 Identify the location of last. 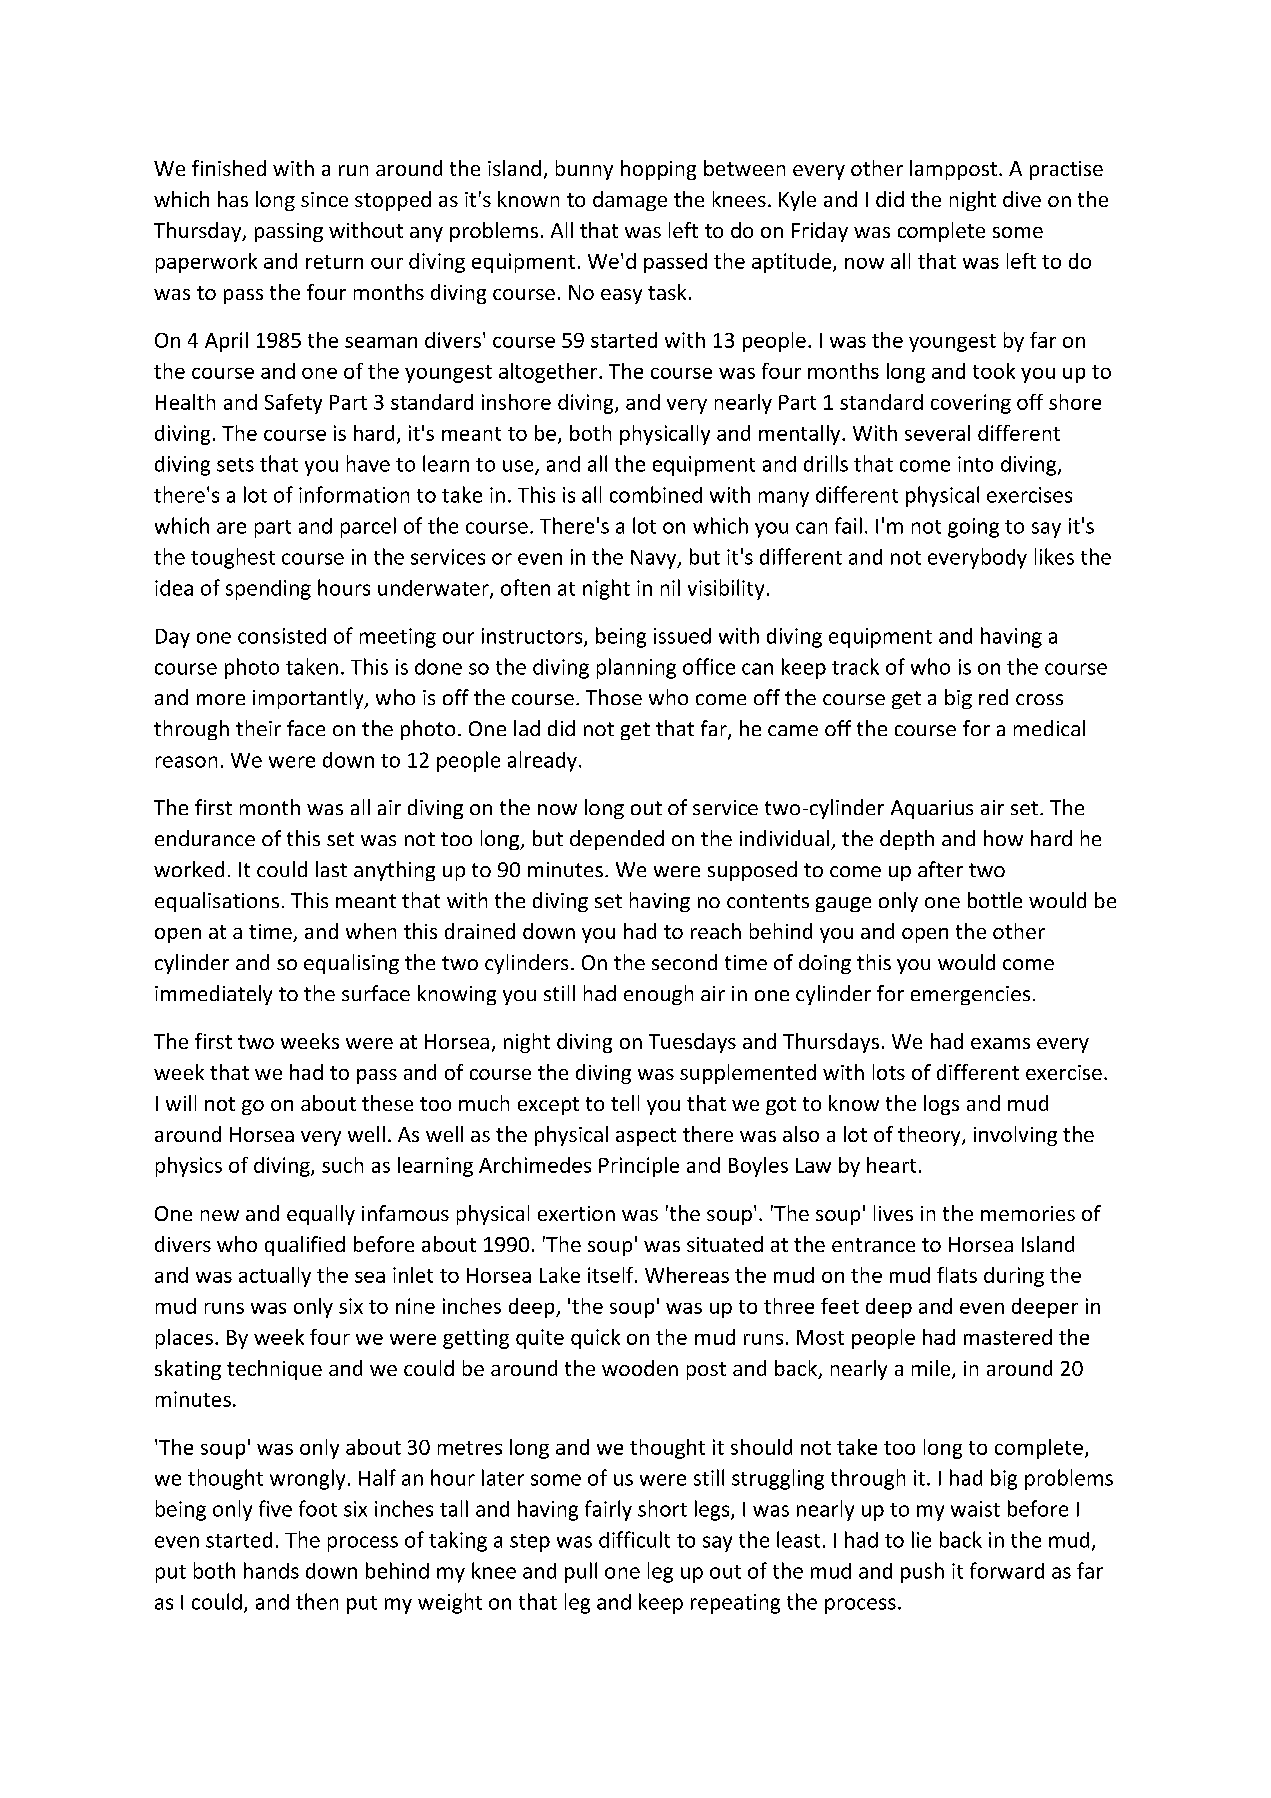
(331, 869).
